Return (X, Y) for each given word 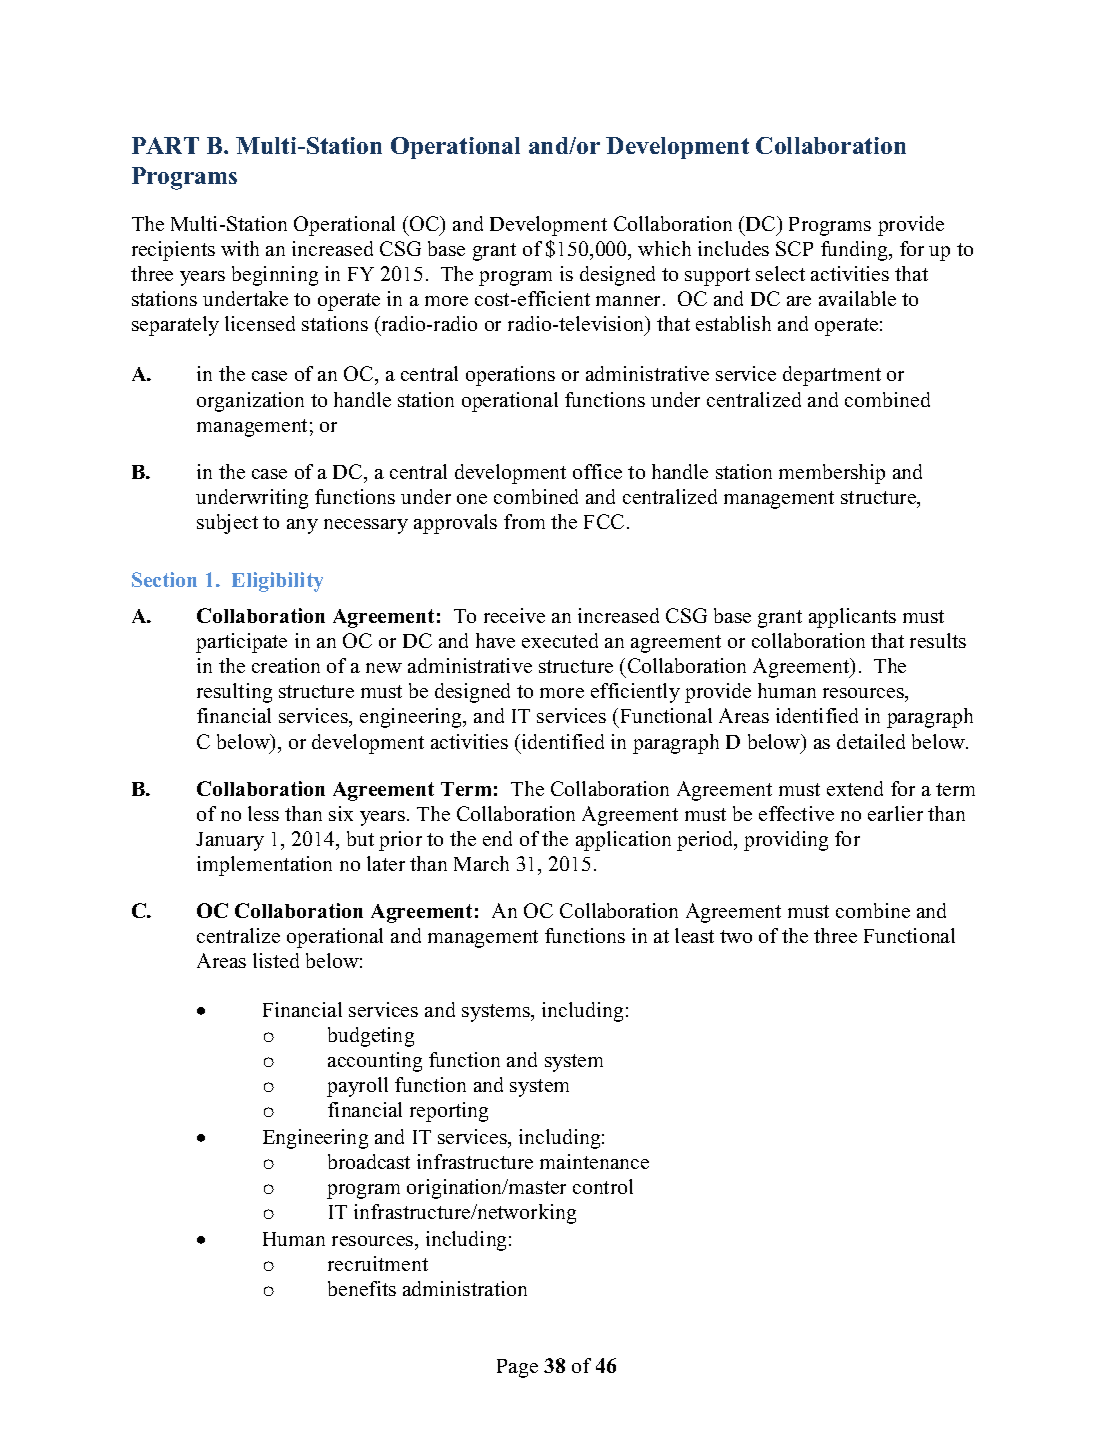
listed (276, 960)
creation (286, 665)
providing (786, 841)
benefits (362, 1288)
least (694, 935)
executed (560, 640)
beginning (275, 276)
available (857, 298)
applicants (852, 618)
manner (630, 301)
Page (517, 1368)
